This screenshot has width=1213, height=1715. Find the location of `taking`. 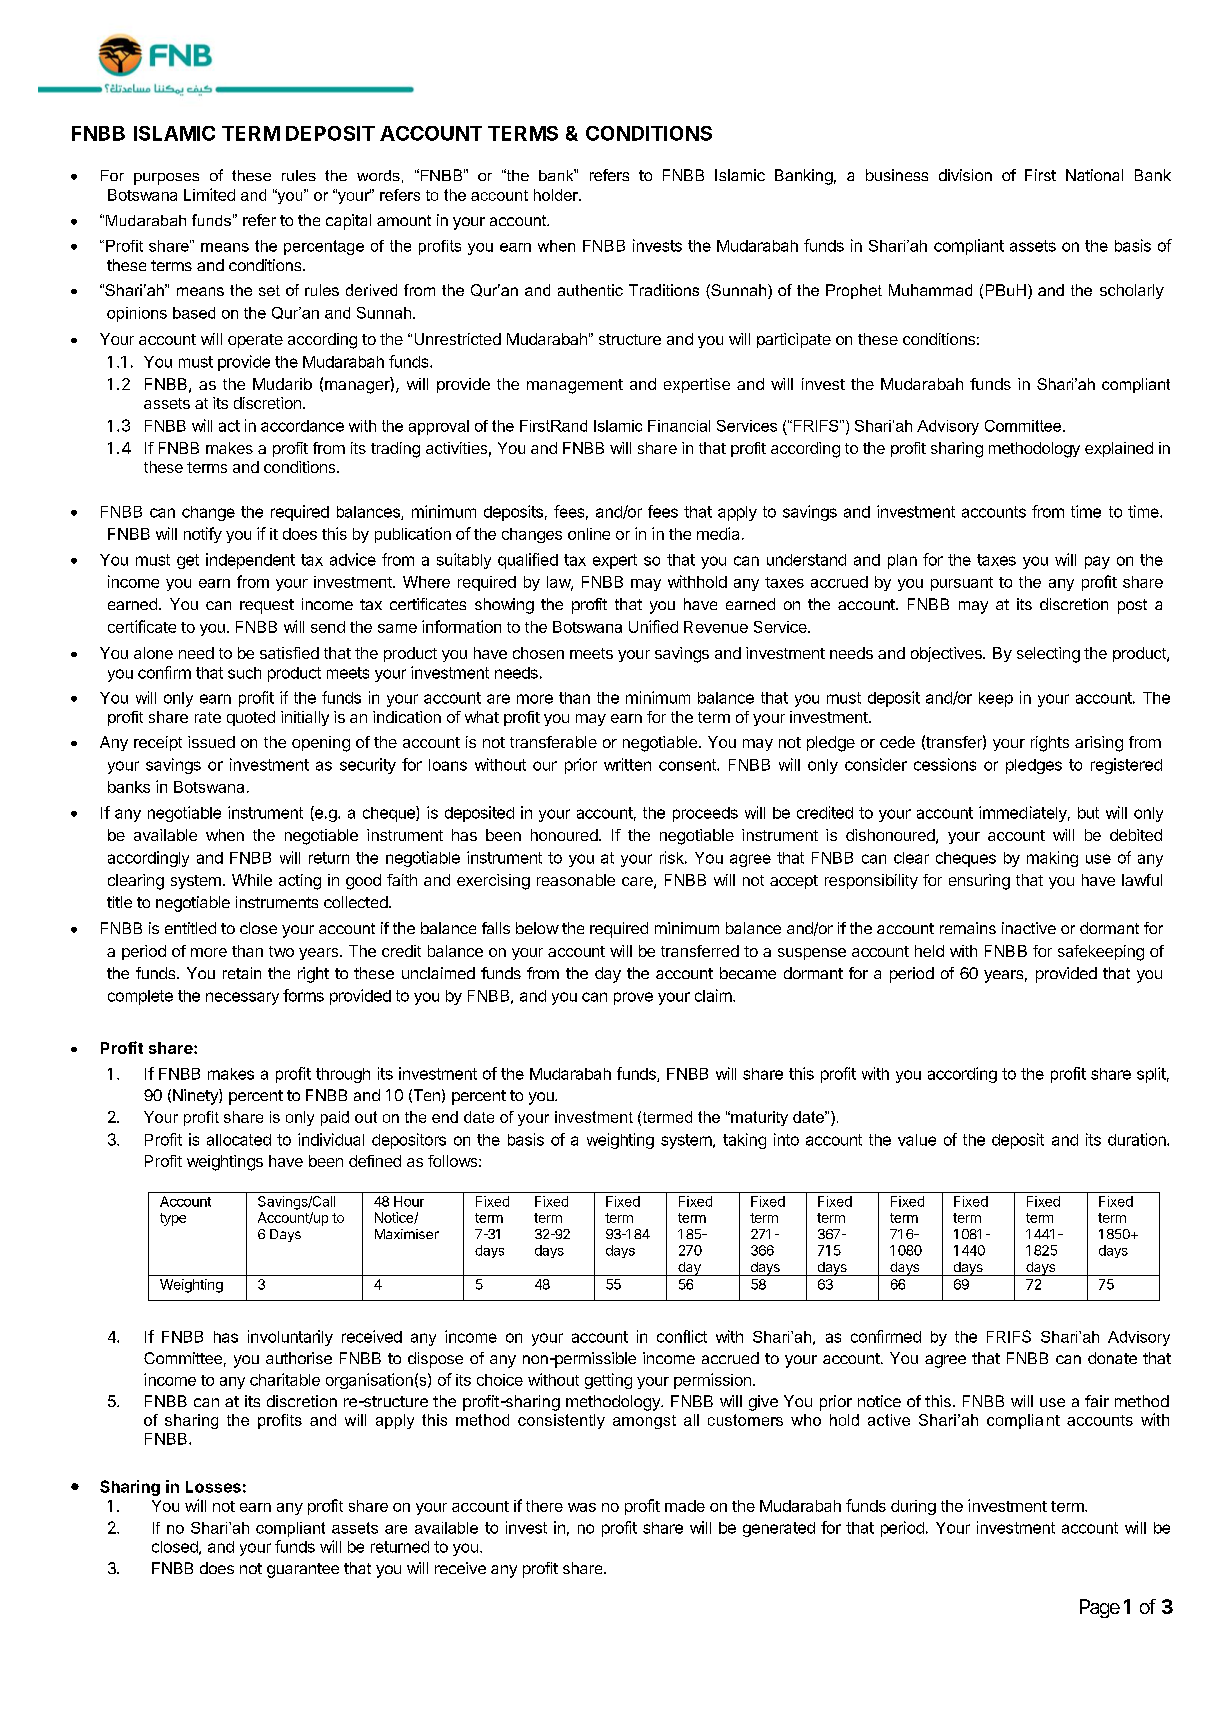

taking is located at coordinates (744, 1141).
